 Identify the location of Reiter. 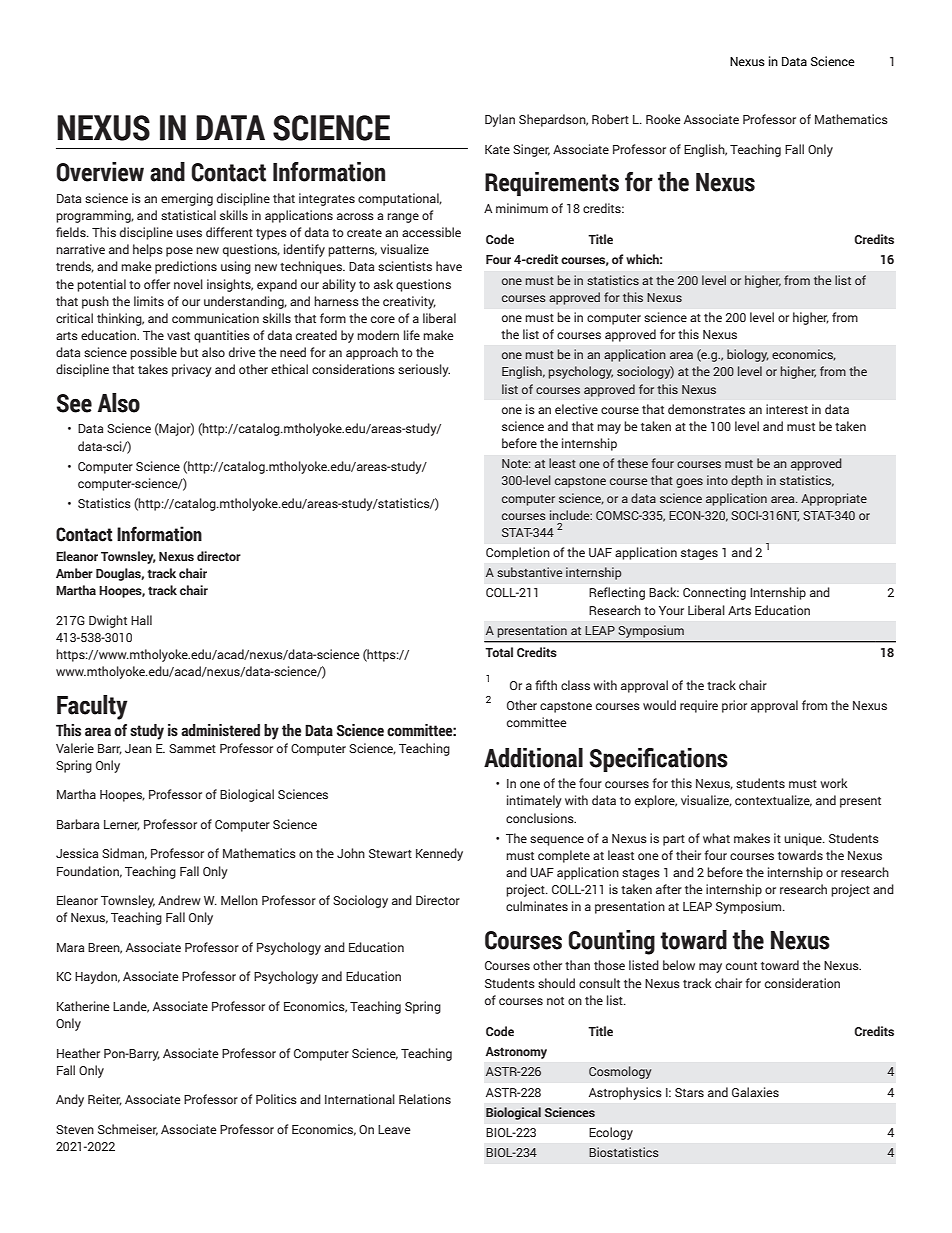
(105, 1100).
